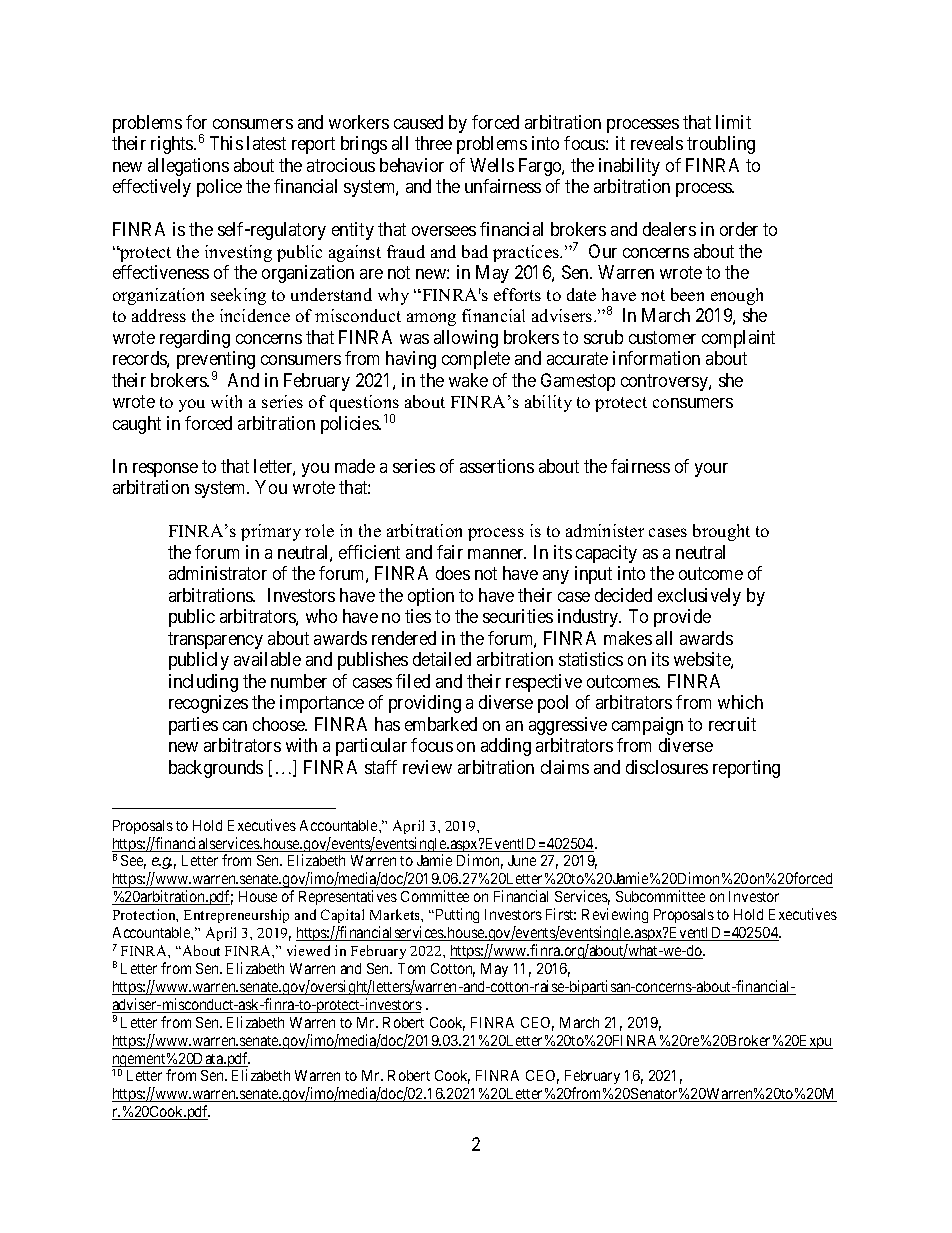 This image has height=1233, width=952. I want to click on three, so click(433, 143).
